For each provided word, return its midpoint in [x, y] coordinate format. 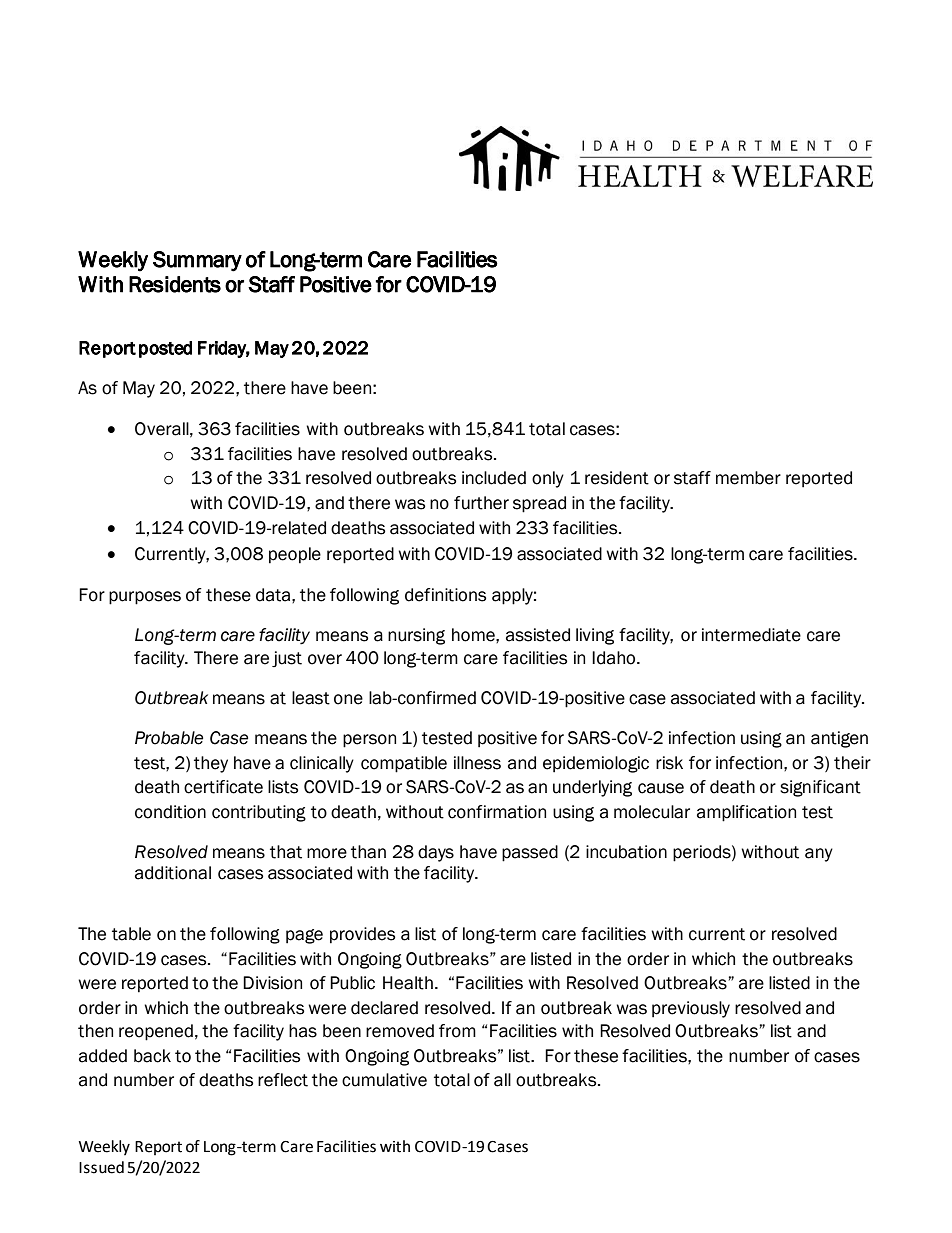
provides [362, 935]
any [819, 855]
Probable [169, 738]
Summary [197, 261]
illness [477, 763]
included [494, 478]
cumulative [384, 1080]
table [131, 934]
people [295, 555]
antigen [839, 739]
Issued [101, 1167]
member [748, 478]
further [481, 503]
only [548, 479]
